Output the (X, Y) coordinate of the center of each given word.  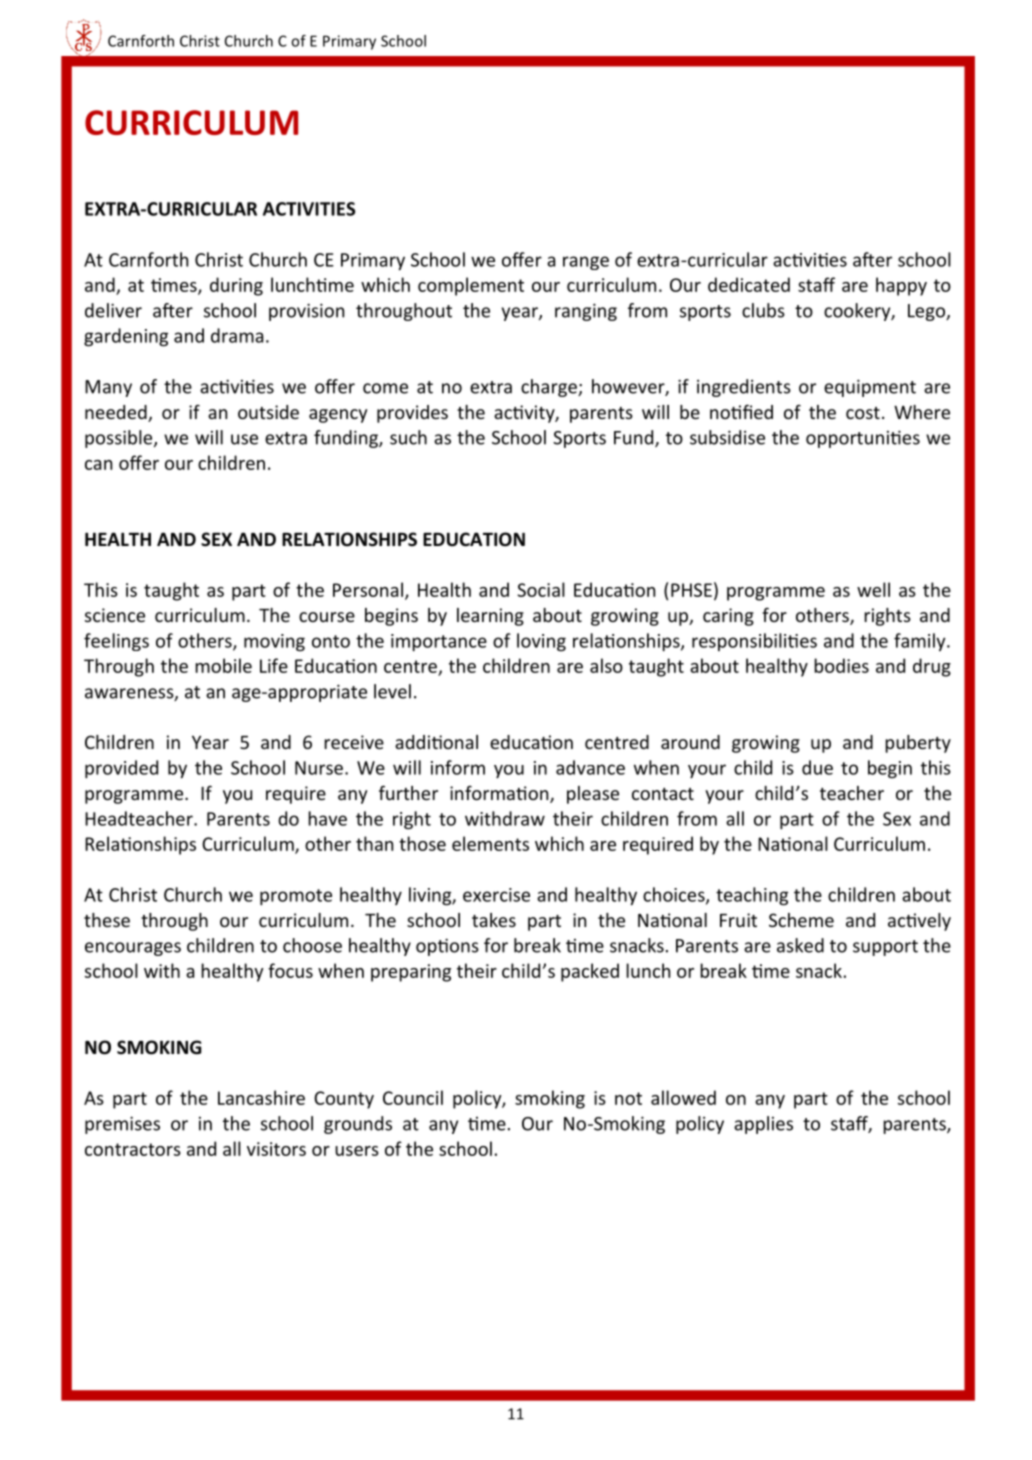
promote (296, 897)
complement (471, 286)
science (115, 615)
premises (122, 1125)
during (236, 286)
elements (490, 843)
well (873, 589)
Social (541, 589)
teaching (752, 896)
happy (901, 286)
